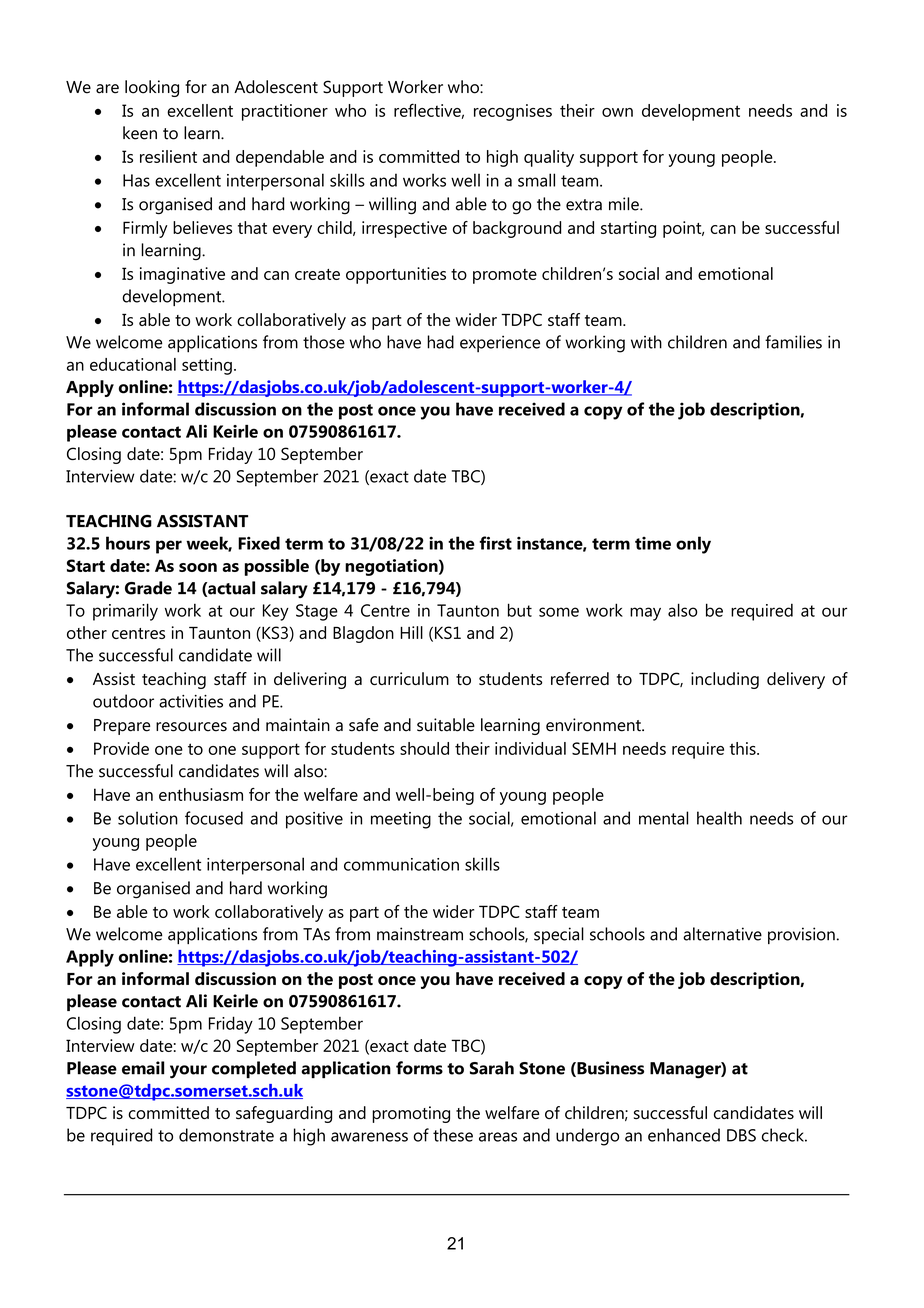 The image size is (924, 1308). I want to click on had, so click(440, 342).
